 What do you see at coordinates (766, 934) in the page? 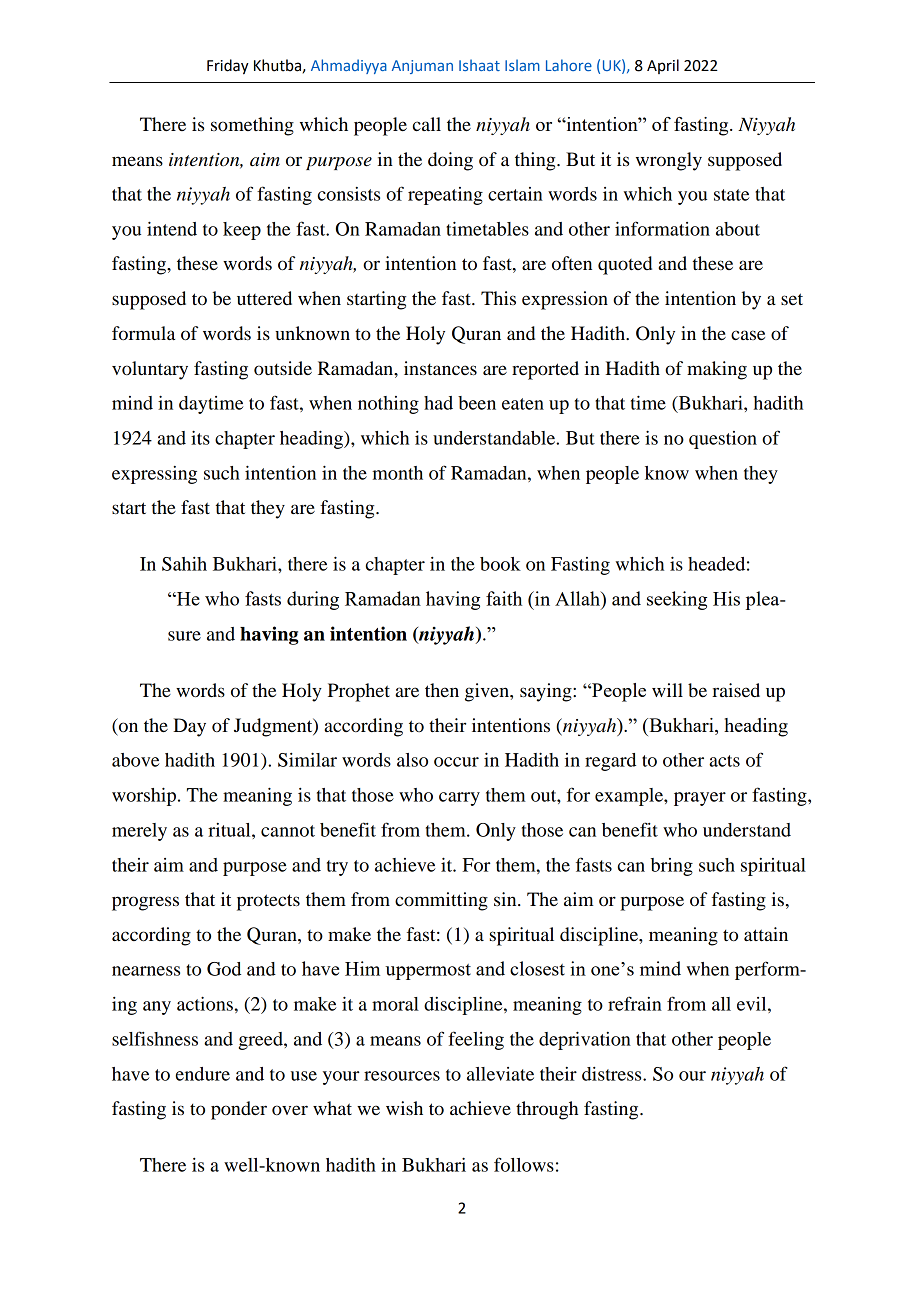
I see `attain` at bounding box center [766, 934].
